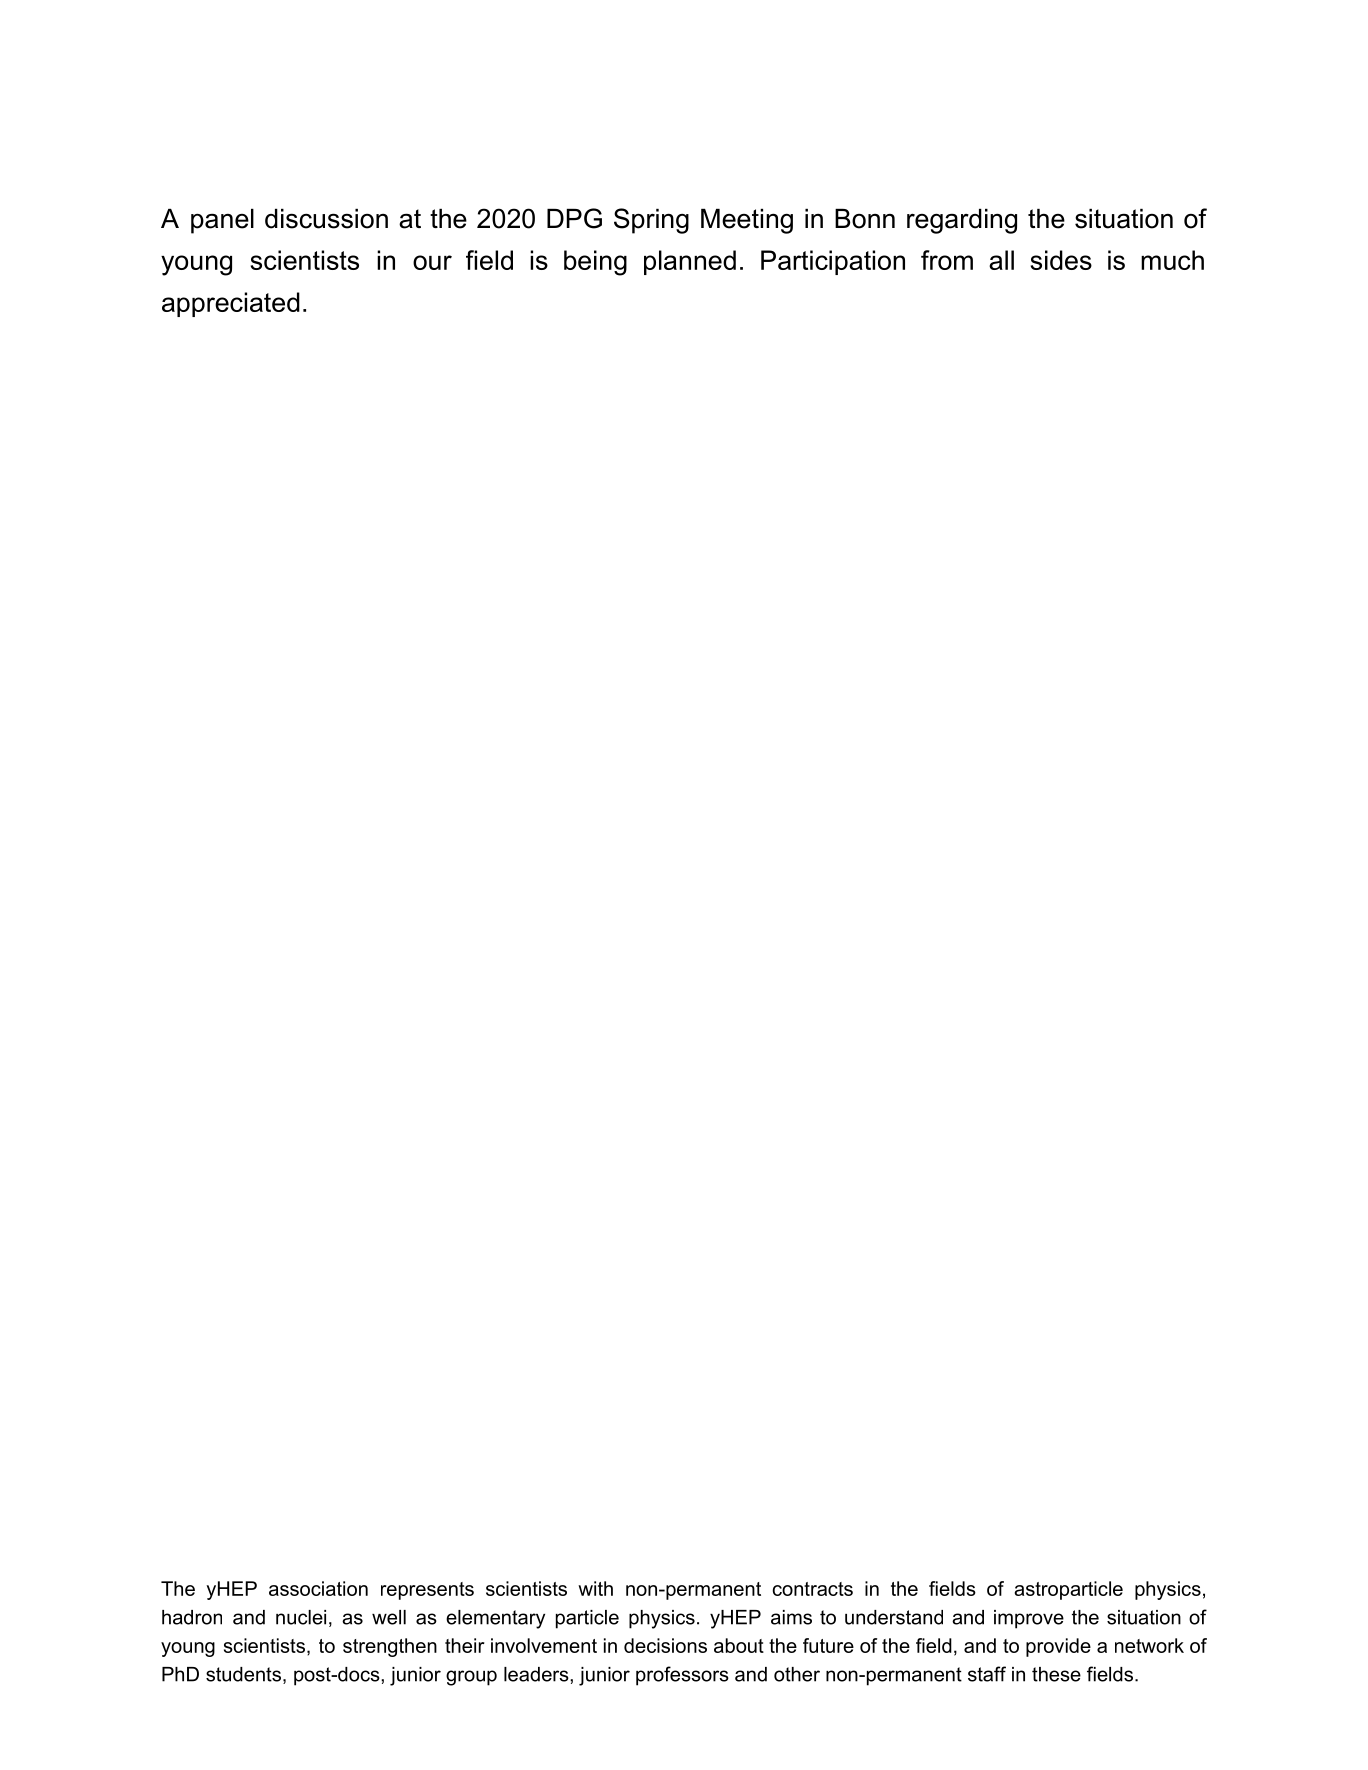 This screenshot has width=1368, height=1770. What do you see at coordinates (665, 1645) in the screenshot?
I see `decisions` at bounding box center [665, 1645].
